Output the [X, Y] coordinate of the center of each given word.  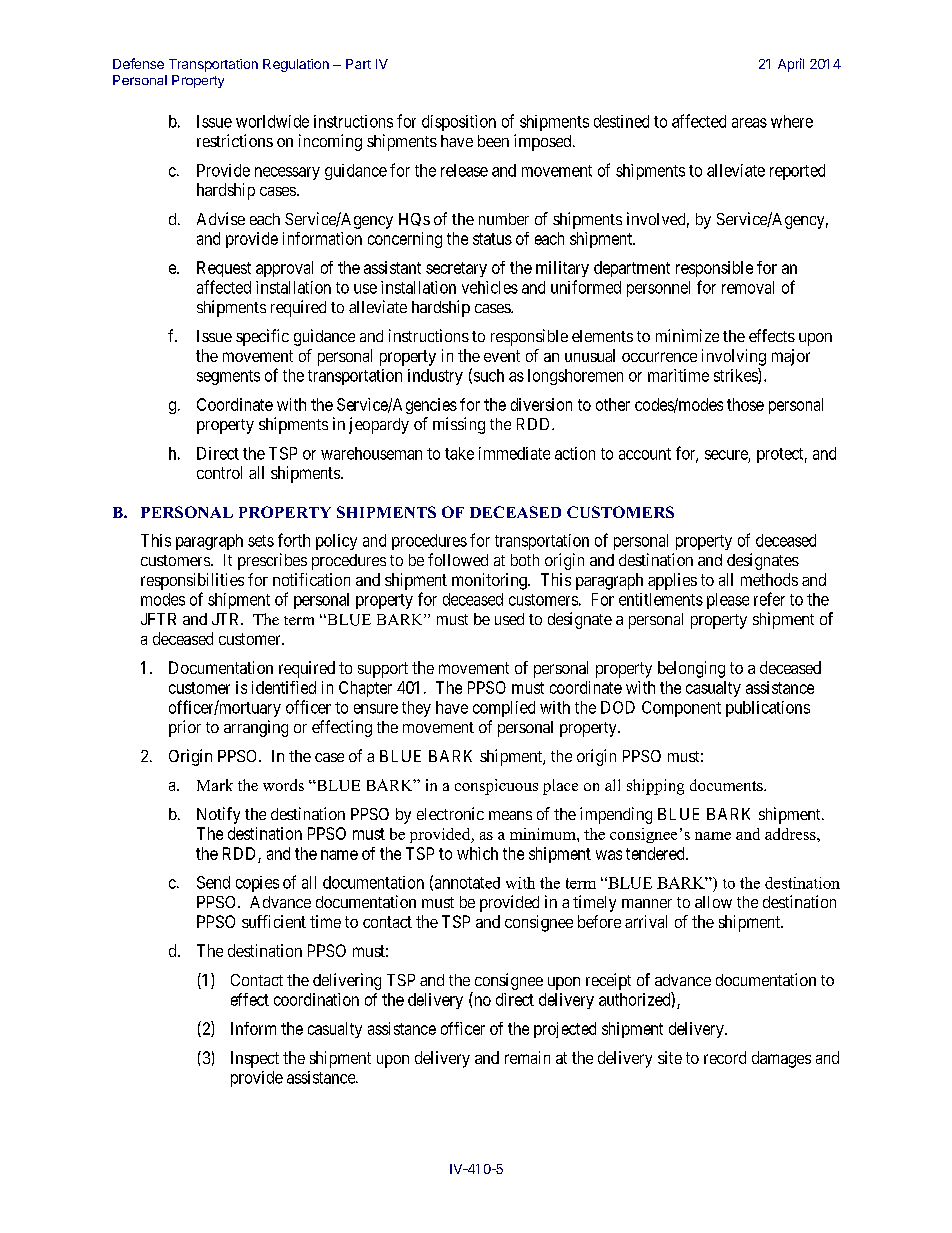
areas [749, 123]
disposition [459, 123]
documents [727, 785]
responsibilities [192, 581]
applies [672, 581]
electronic [450, 813]
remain [527, 1057]
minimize [687, 335]
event [502, 356]
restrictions [235, 140]
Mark [215, 785]
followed [458, 559]
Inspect [255, 1059]
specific [262, 337]
